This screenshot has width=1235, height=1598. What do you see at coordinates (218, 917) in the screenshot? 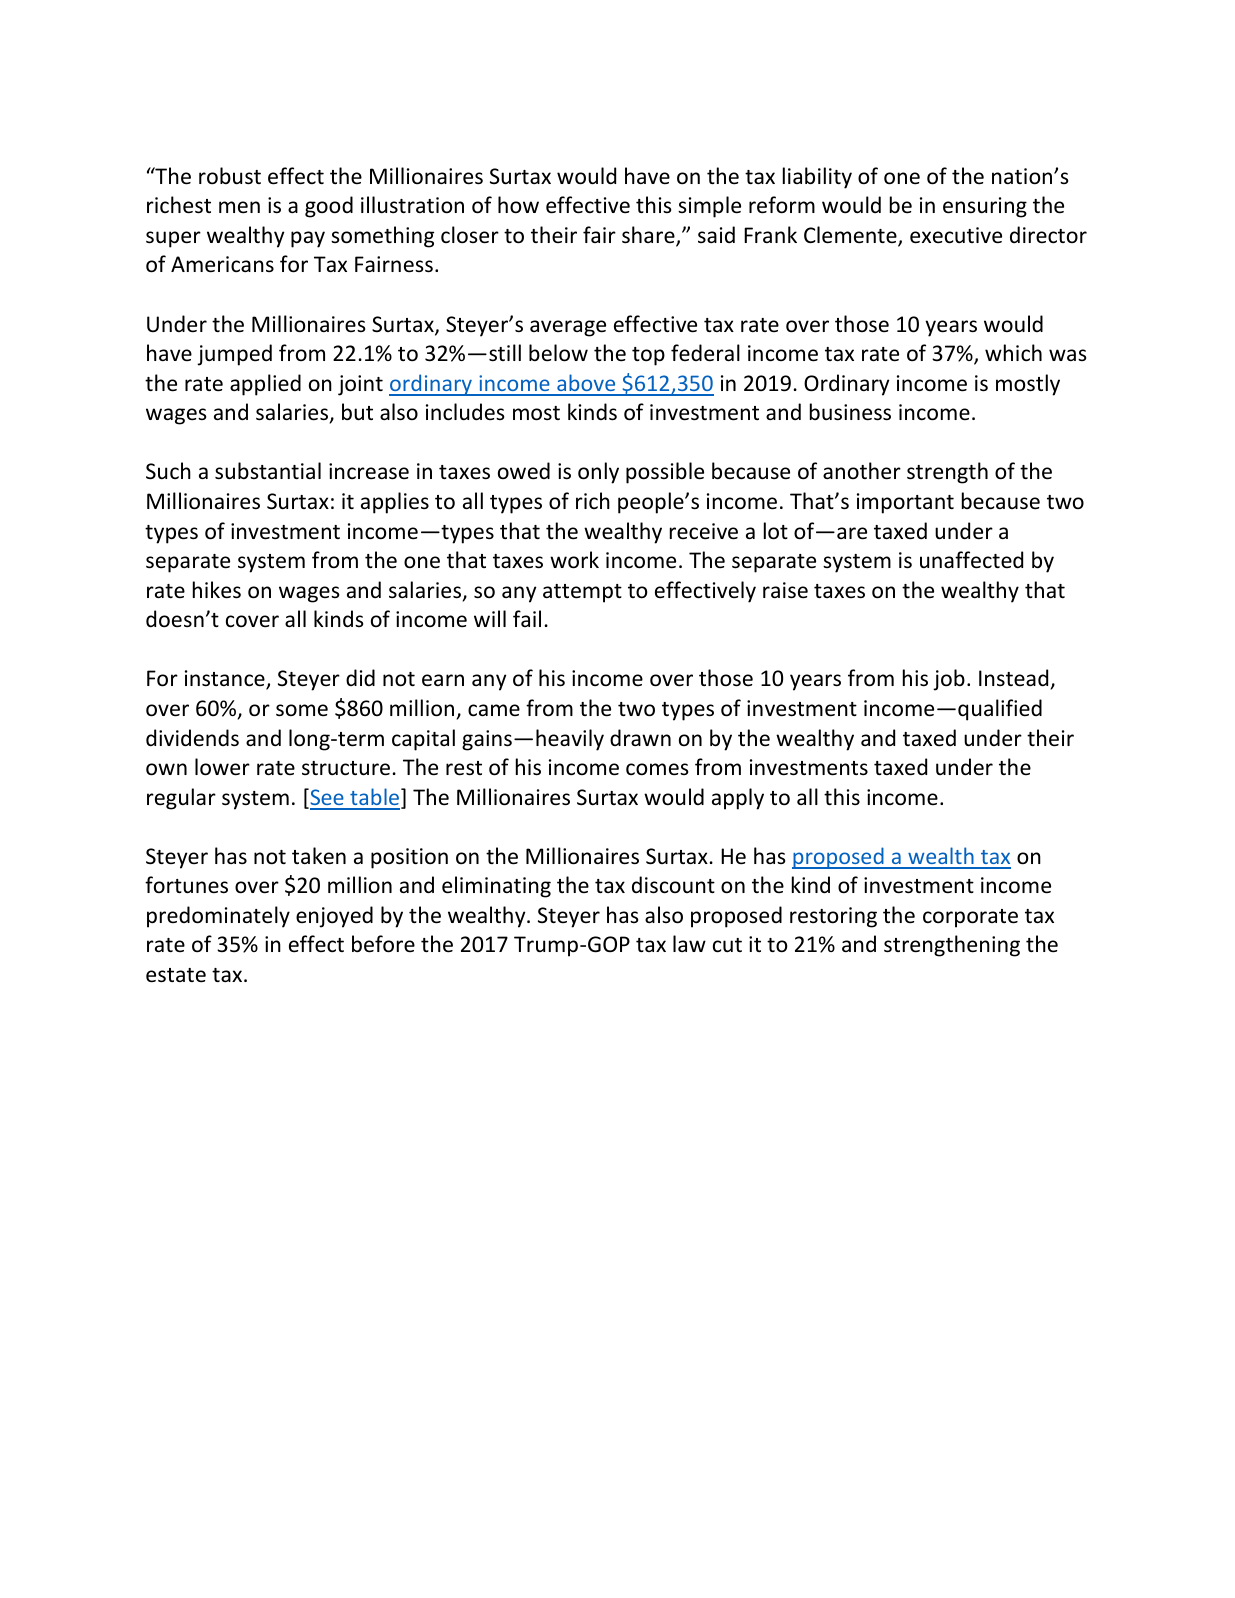
I see `predominately` at bounding box center [218, 917].
